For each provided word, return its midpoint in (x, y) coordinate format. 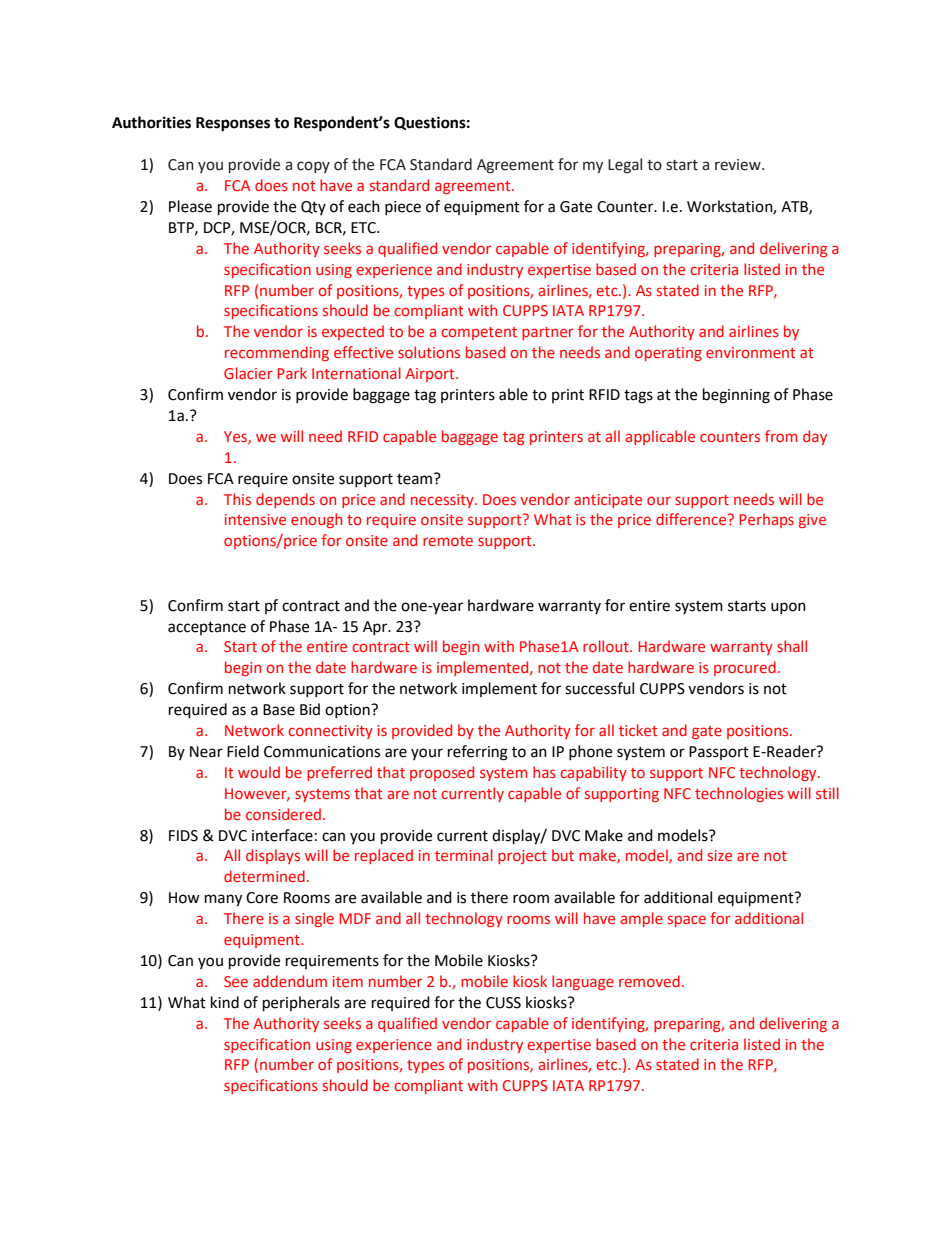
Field (243, 751)
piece (403, 208)
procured (745, 668)
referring (478, 753)
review (739, 165)
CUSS (503, 1003)
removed (649, 981)
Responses (233, 124)
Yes (236, 437)
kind (225, 1002)
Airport (431, 375)
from (781, 436)
